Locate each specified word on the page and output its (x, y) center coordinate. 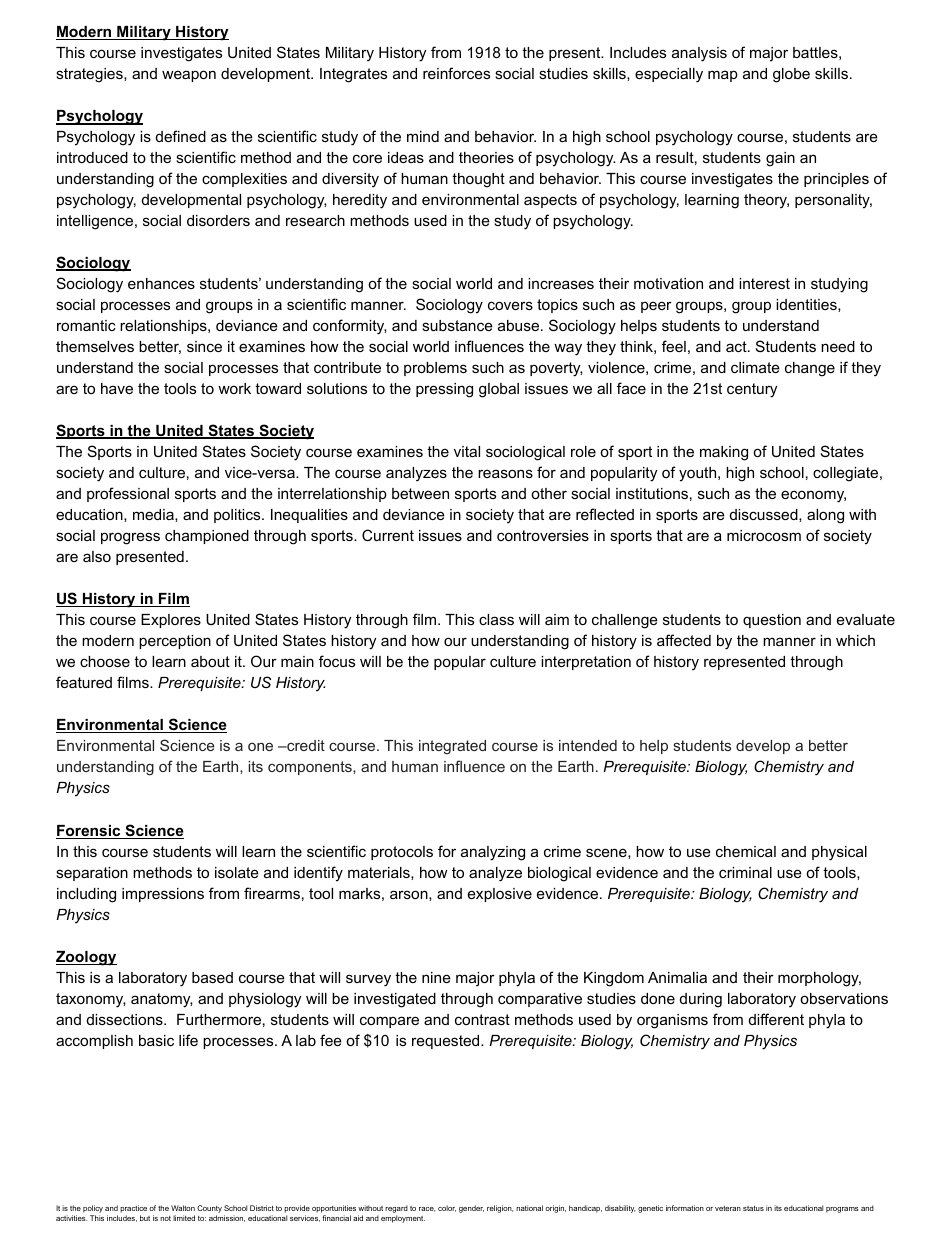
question (772, 621)
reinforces (456, 73)
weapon (189, 76)
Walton (183, 1208)
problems (435, 369)
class (496, 619)
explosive (500, 895)
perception (175, 642)
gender (471, 1209)
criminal (745, 872)
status (753, 1208)
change (810, 369)
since (204, 346)
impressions (163, 895)
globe (791, 75)
